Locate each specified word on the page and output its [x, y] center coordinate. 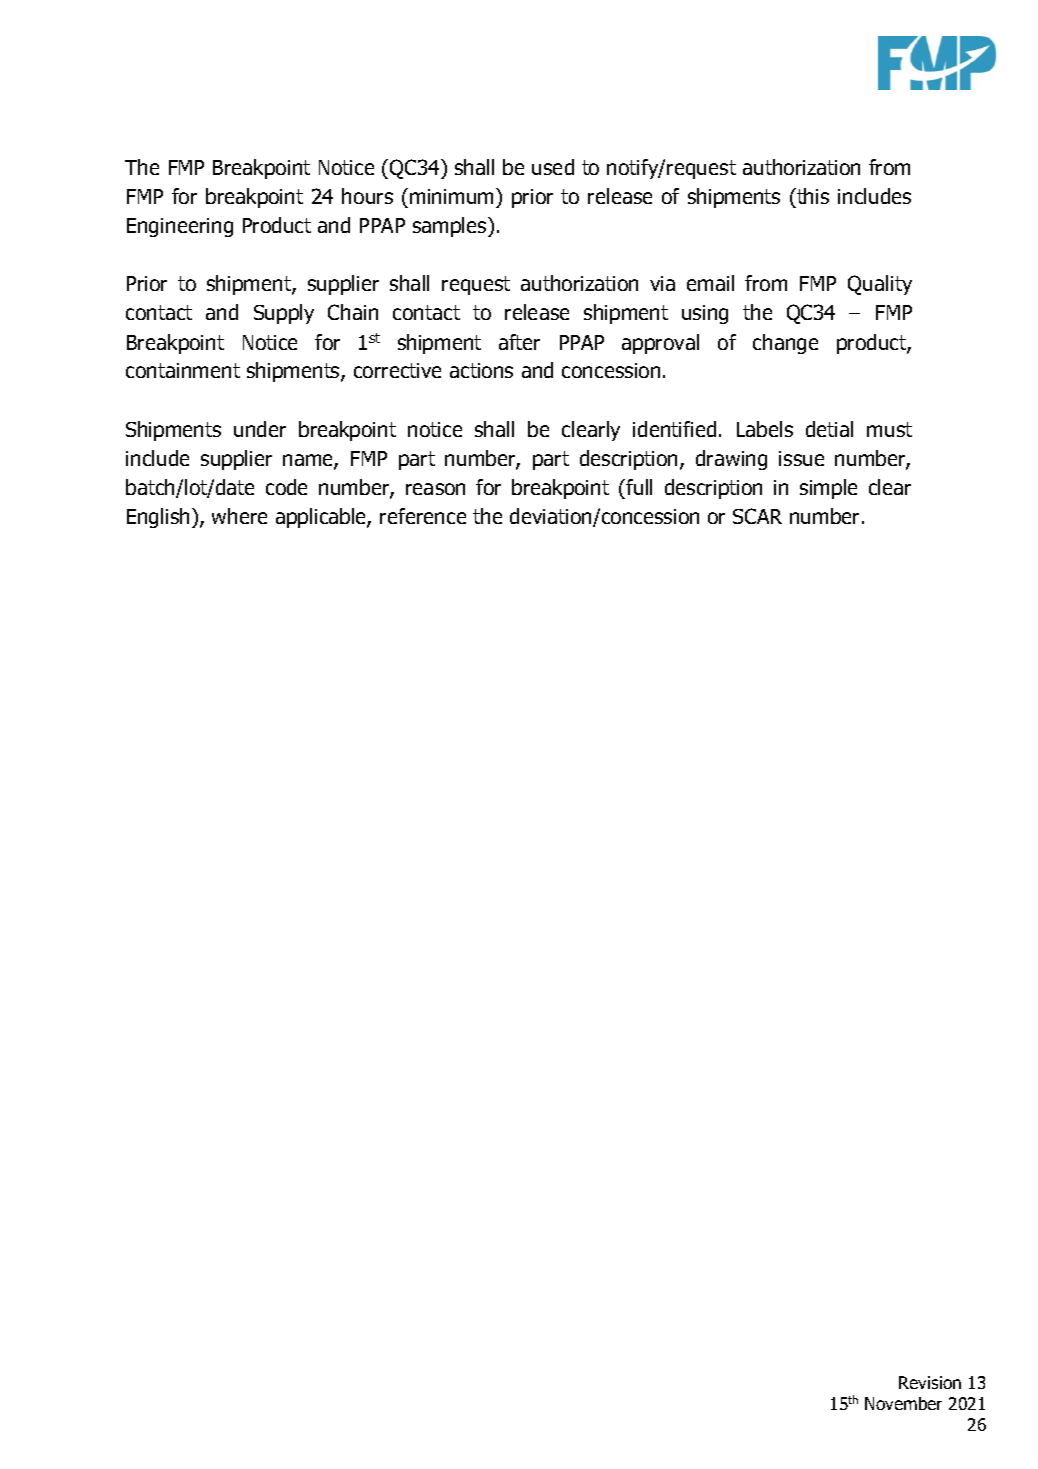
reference [423, 516]
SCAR [757, 516]
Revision [930, 1382]
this [812, 196]
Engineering [180, 227]
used [553, 167]
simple [828, 489]
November [903, 1403]
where [239, 516]
